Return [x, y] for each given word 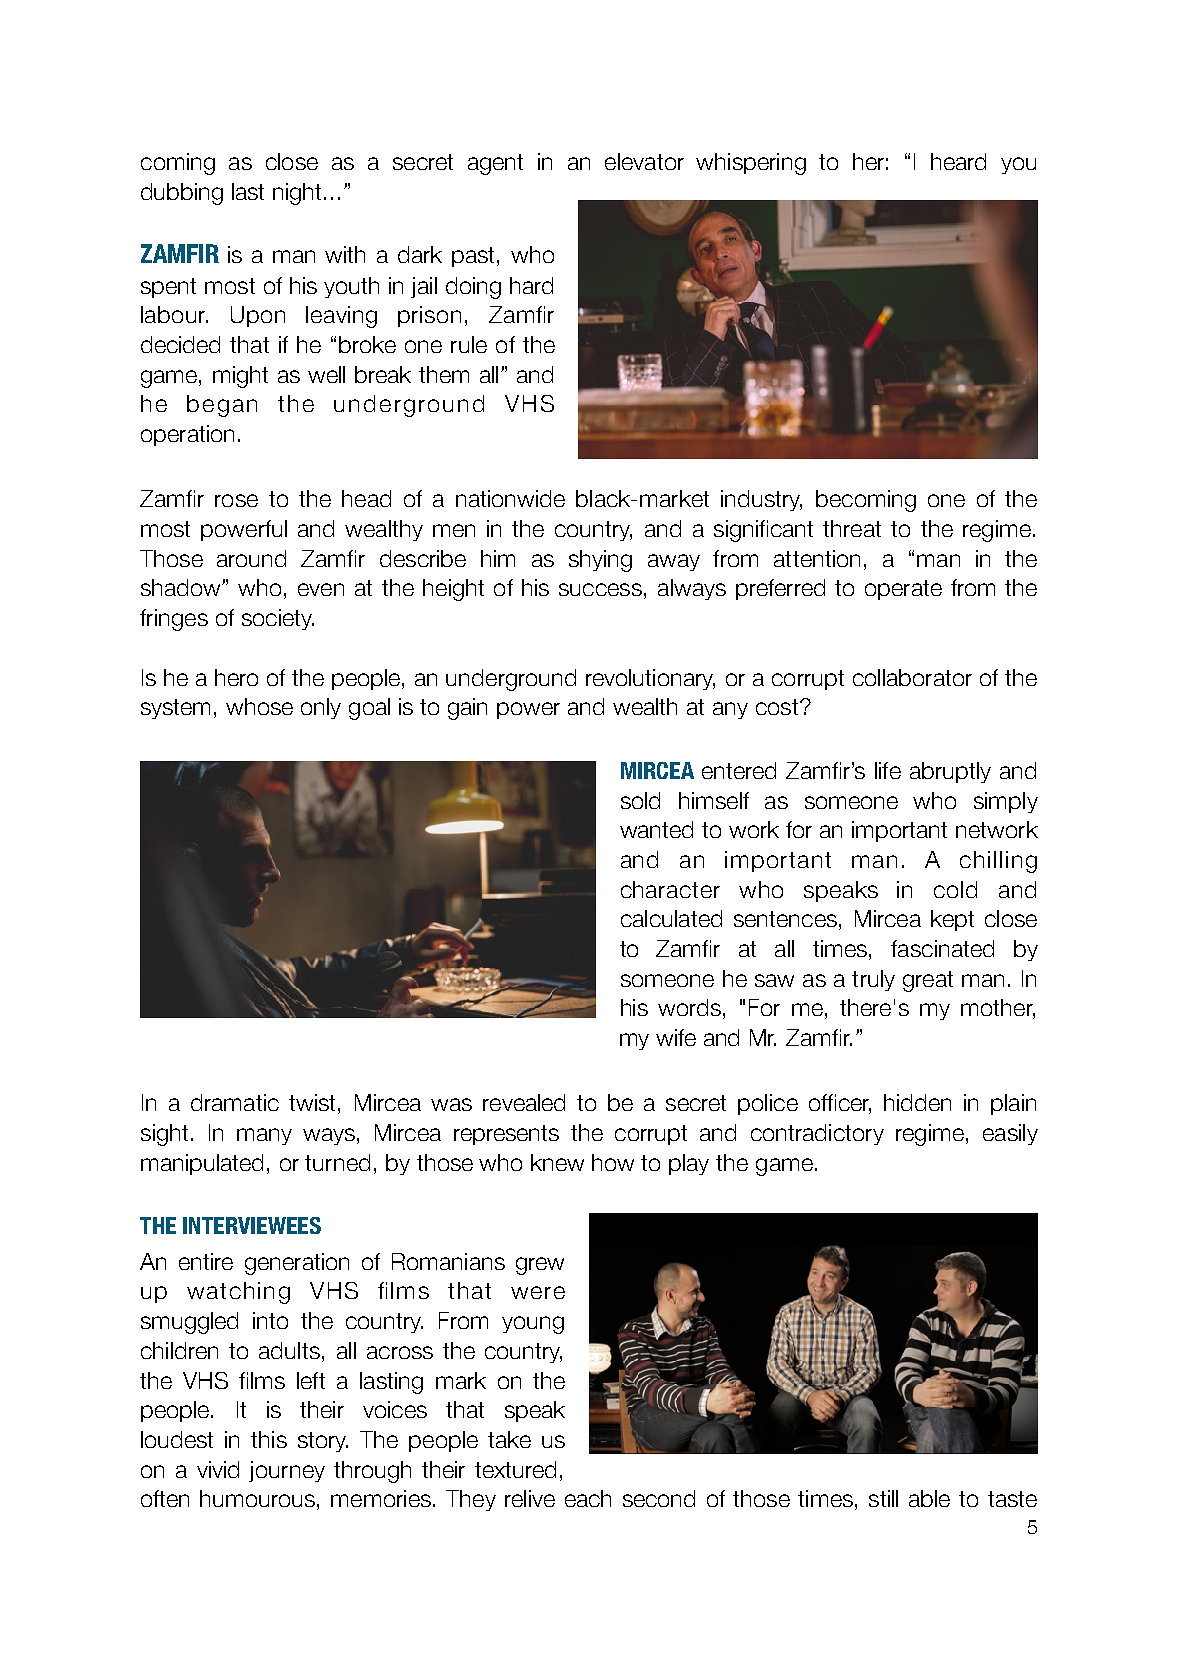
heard [958, 161]
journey [287, 1471]
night [299, 194]
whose [259, 706]
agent [495, 164]
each [588, 1498]
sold [640, 800]
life [888, 770]
